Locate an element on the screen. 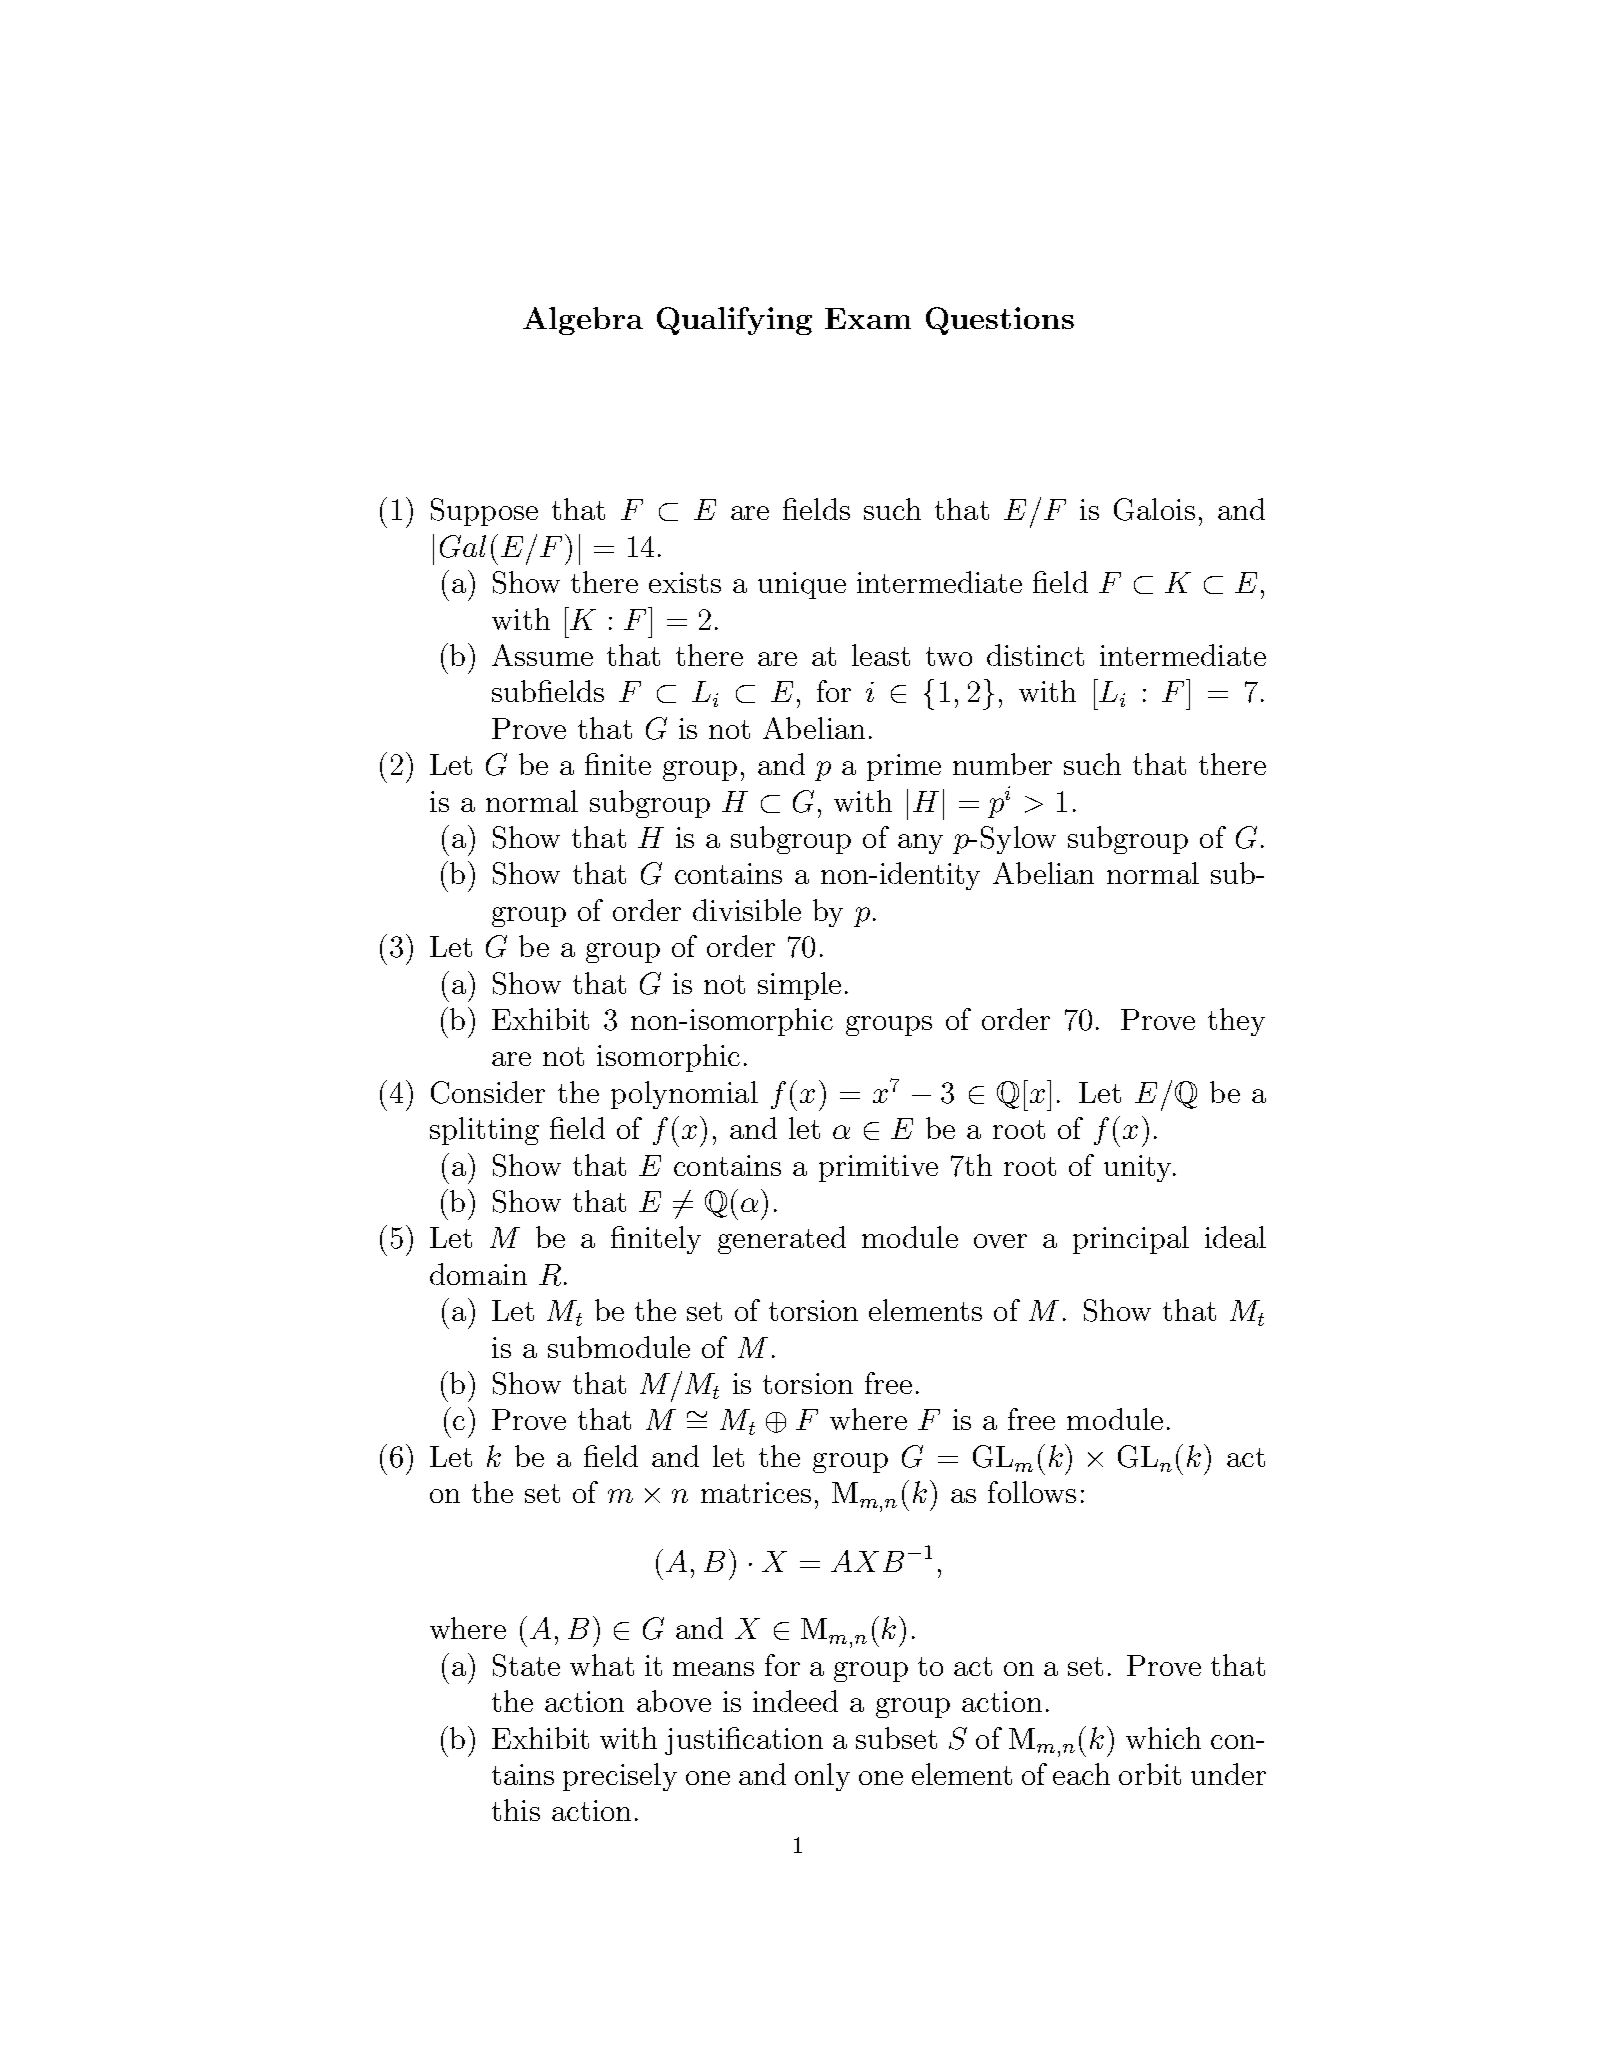  Qualifying is located at coordinates (734, 321).
